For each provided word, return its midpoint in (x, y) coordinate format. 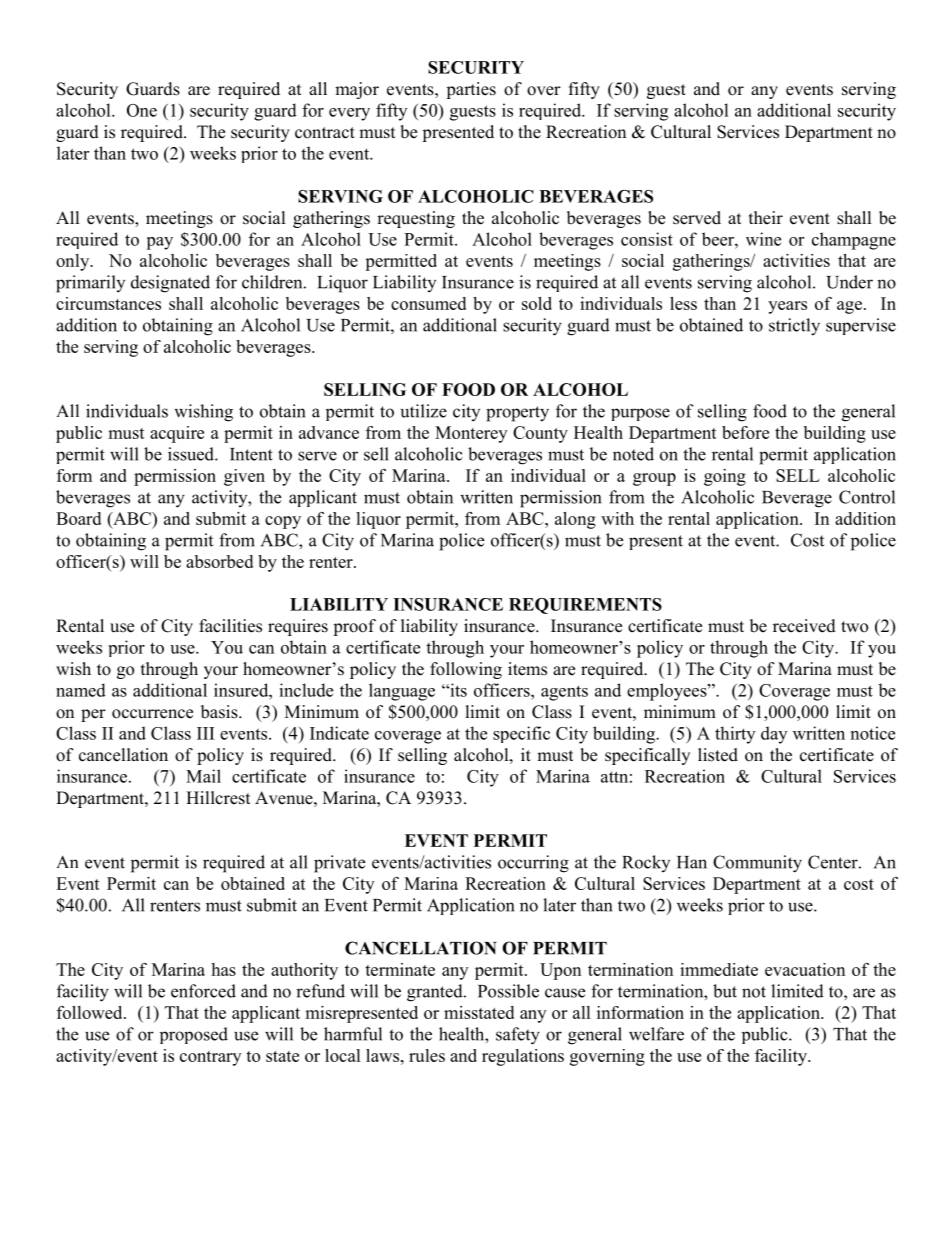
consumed (428, 303)
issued (192, 454)
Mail (203, 776)
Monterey (471, 434)
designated (170, 284)
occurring (533, 864)
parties (471, 90)
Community (757, 864)
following (466, 670)
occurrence (152, 714)
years (787, 307)
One (142, 110)
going (725, 477)
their (766, 218)
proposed (194, 1035)
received (804, 626)
